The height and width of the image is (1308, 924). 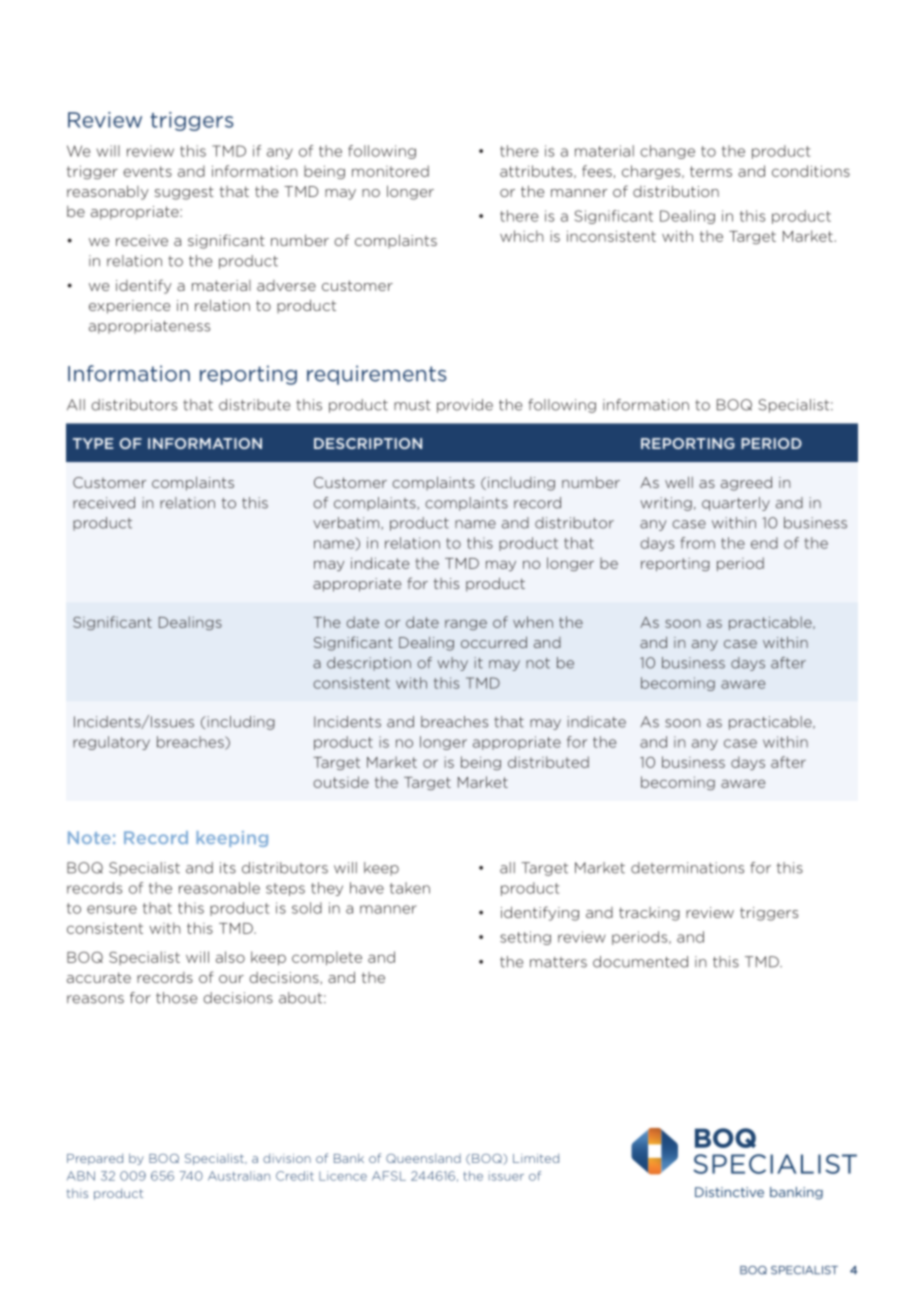 I want to click on verbatim, so click(x=347, y=523).
